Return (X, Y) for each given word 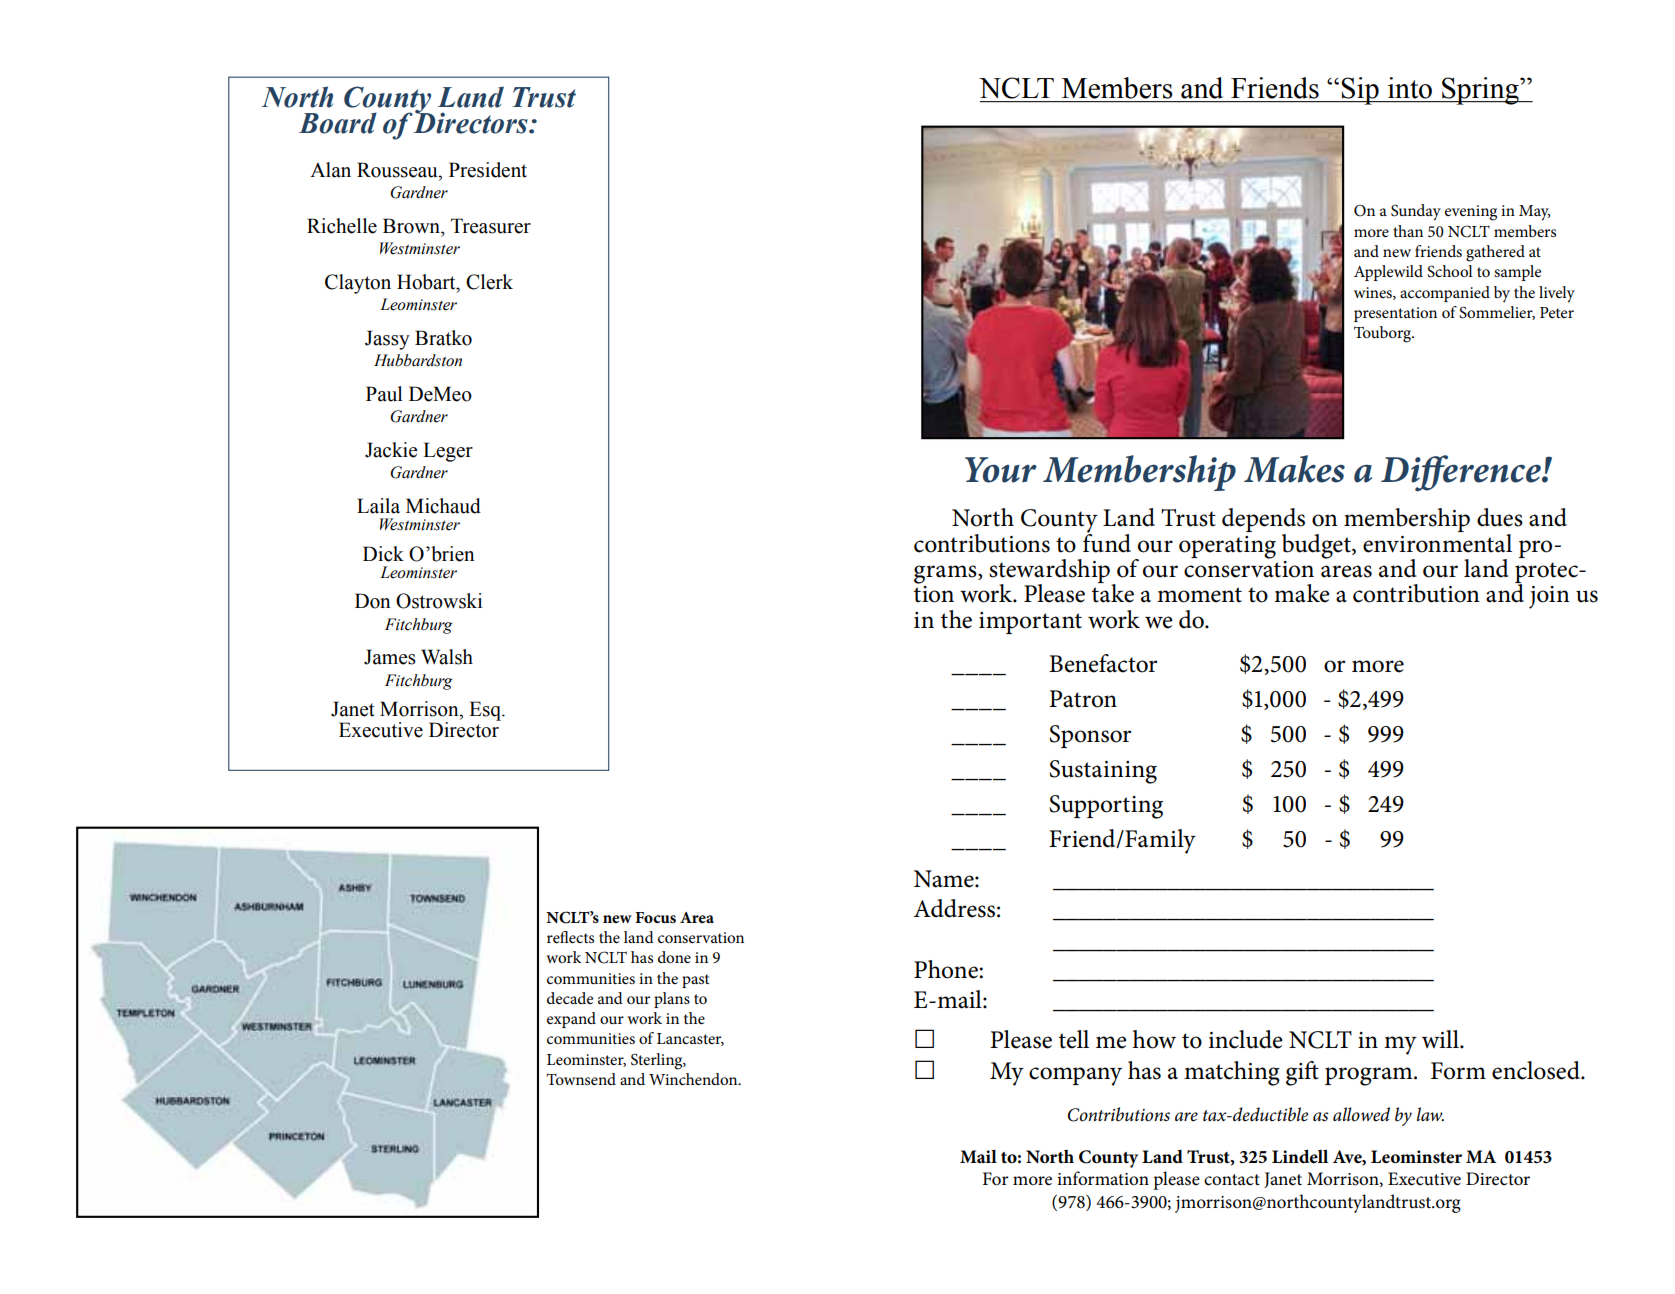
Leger (448, 452)
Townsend (581, 1079)
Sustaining (1103, 772)
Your (1001, 470)
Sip (1360, 91)
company (1075, 1076)
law (1430, 1114)
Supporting (1106, 807)
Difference (1462, 473)
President (488, 170)
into (1410, 88)
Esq (486, 711)
